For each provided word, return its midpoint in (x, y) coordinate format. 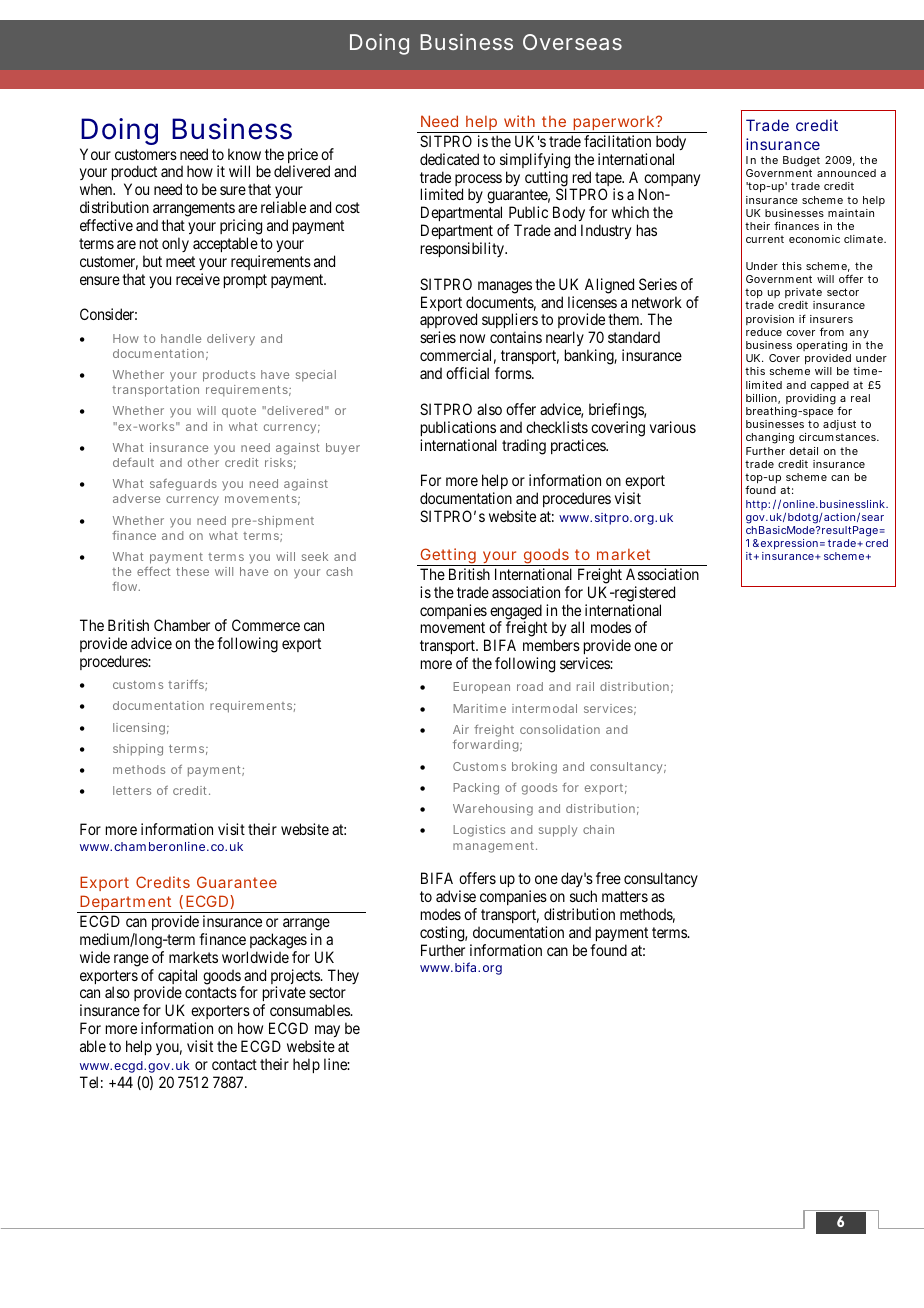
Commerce (266, 625)
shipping (138, 750)
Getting (449, 557)
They (343, 976)
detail (804, 451)
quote (239, 412)
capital (177, 978)
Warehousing (493, 810)
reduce (764, 332)
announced (846, 173)
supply (558, 831)
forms (514, 373)
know (244, 154)
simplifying (535, 161)
